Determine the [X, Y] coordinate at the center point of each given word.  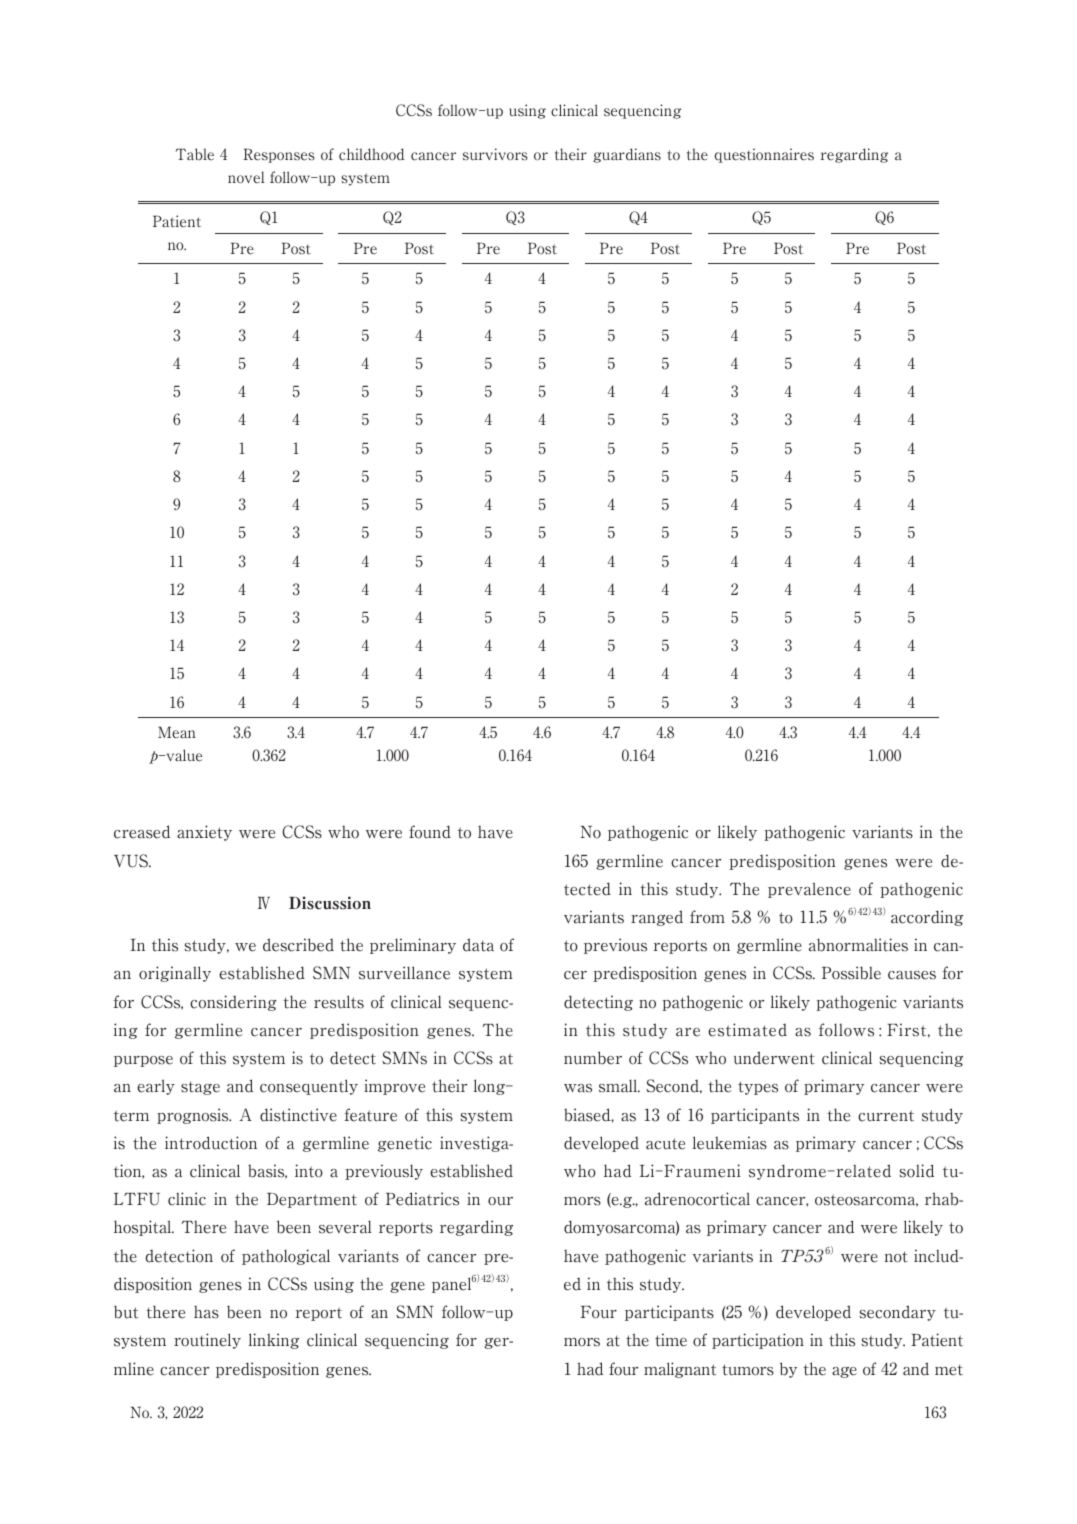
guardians [627, 155]
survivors [495, 154]
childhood [372, 154]
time [671, 1340]
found [430, 832]
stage [200, 1088]
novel [246, 177]
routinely [207, 1341]
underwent [774, 1058]
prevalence [809, 890]
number [593, 1058]
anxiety [204, 833]
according [927, 918]
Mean [177, 732]
